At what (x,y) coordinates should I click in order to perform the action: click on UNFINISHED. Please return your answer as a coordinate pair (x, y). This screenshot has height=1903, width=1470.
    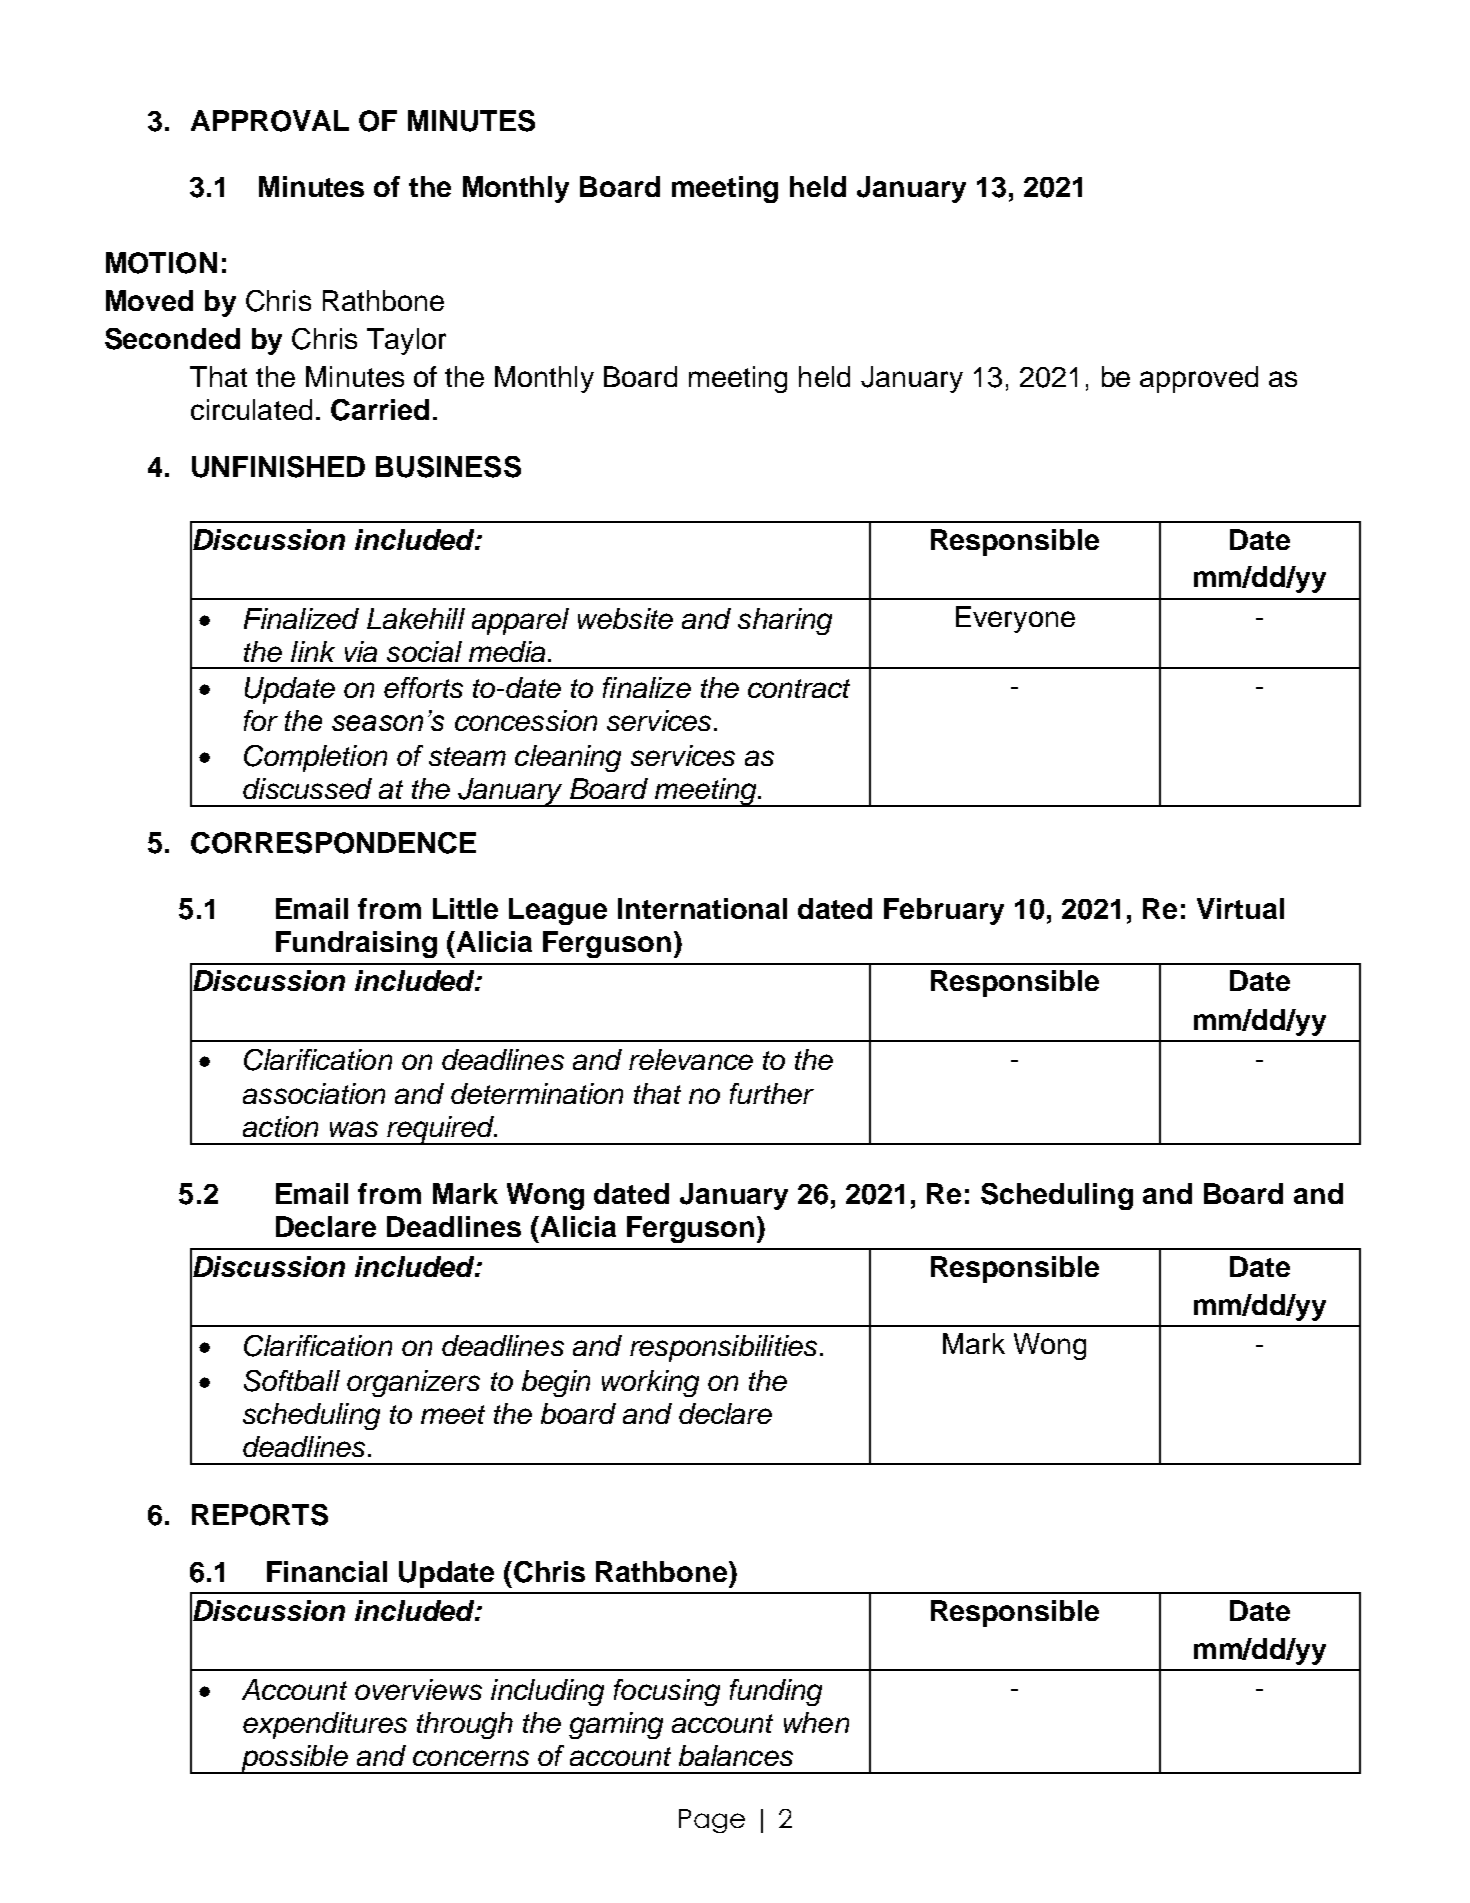
    Looking at the image, I should click on (278, 467).
